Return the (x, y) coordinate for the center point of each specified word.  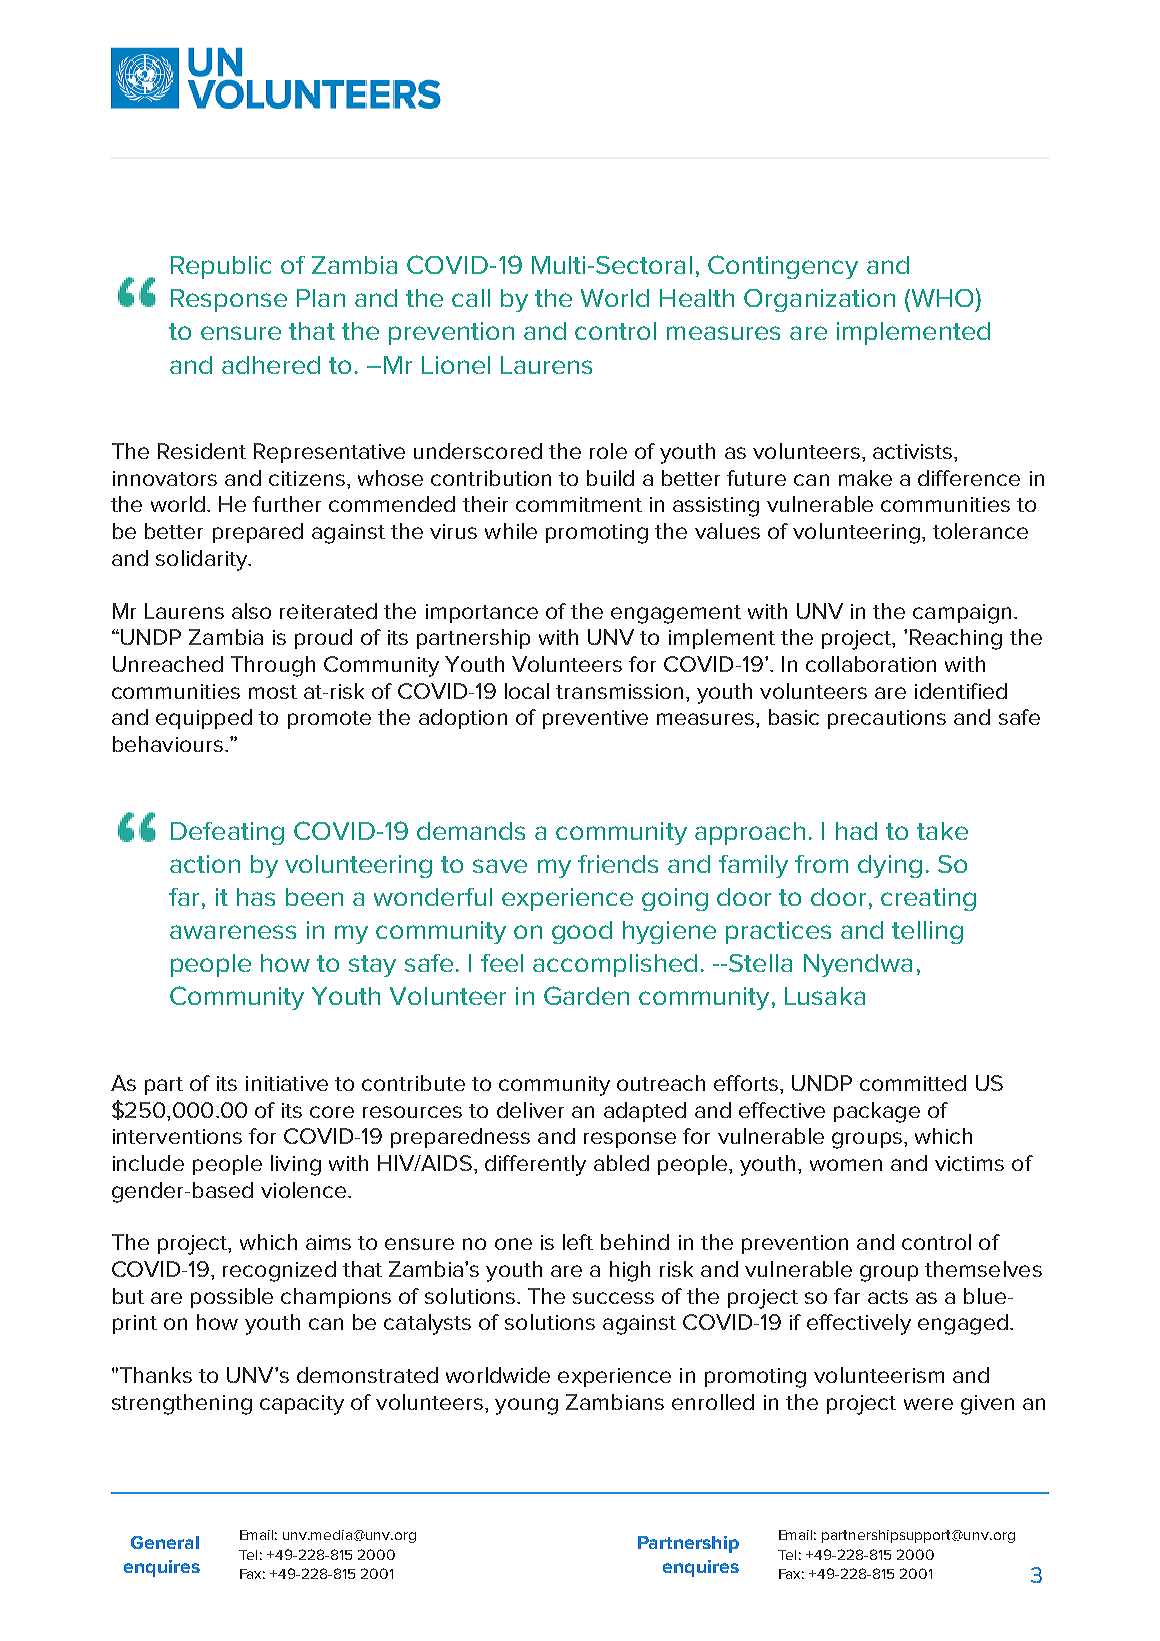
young (526, 1406)
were (928, 1404)
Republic (221, 267)
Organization (819, 300)
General (165, 1542)
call (471, 298)
